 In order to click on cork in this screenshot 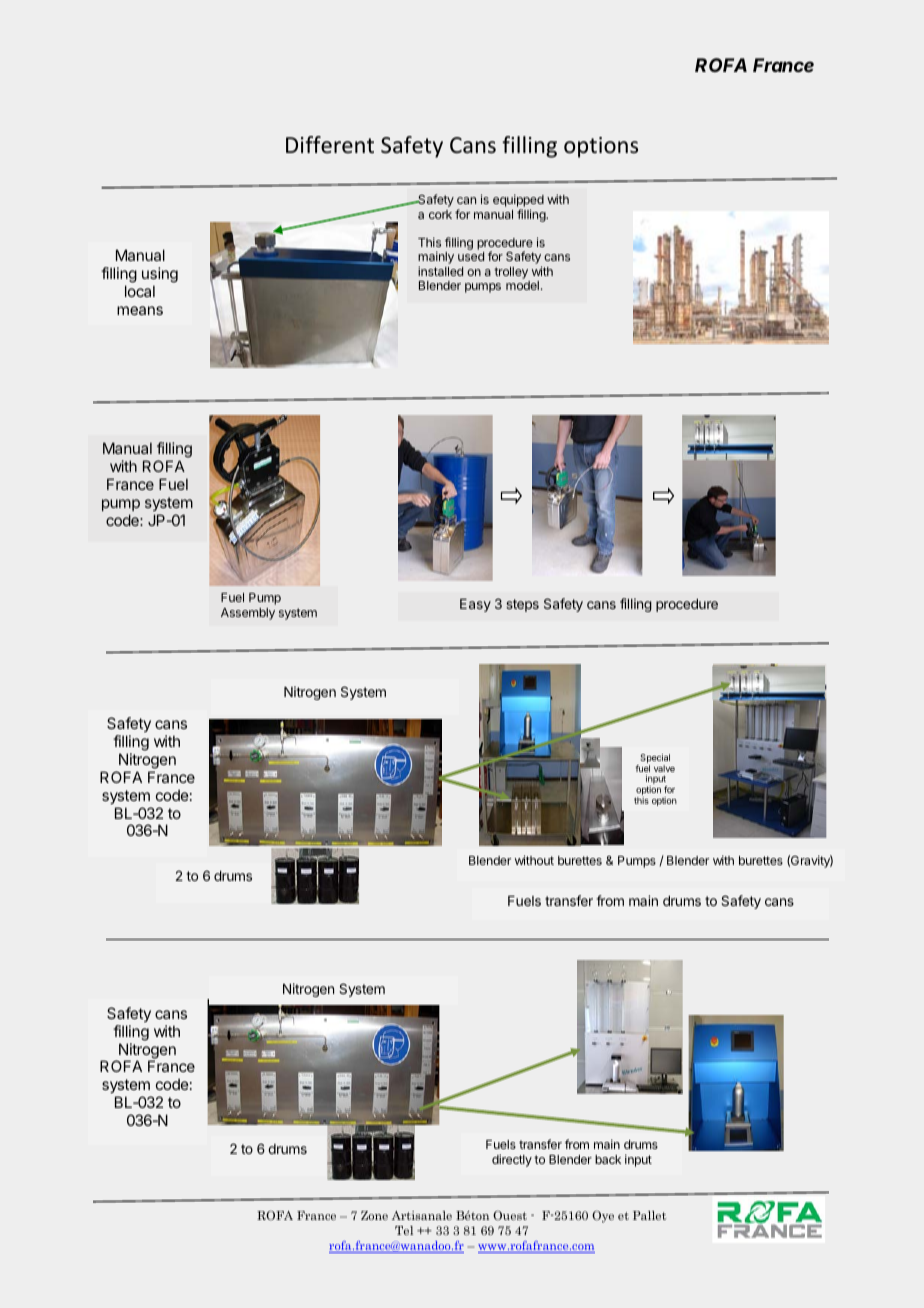, I will do `click(440, 214)`.
